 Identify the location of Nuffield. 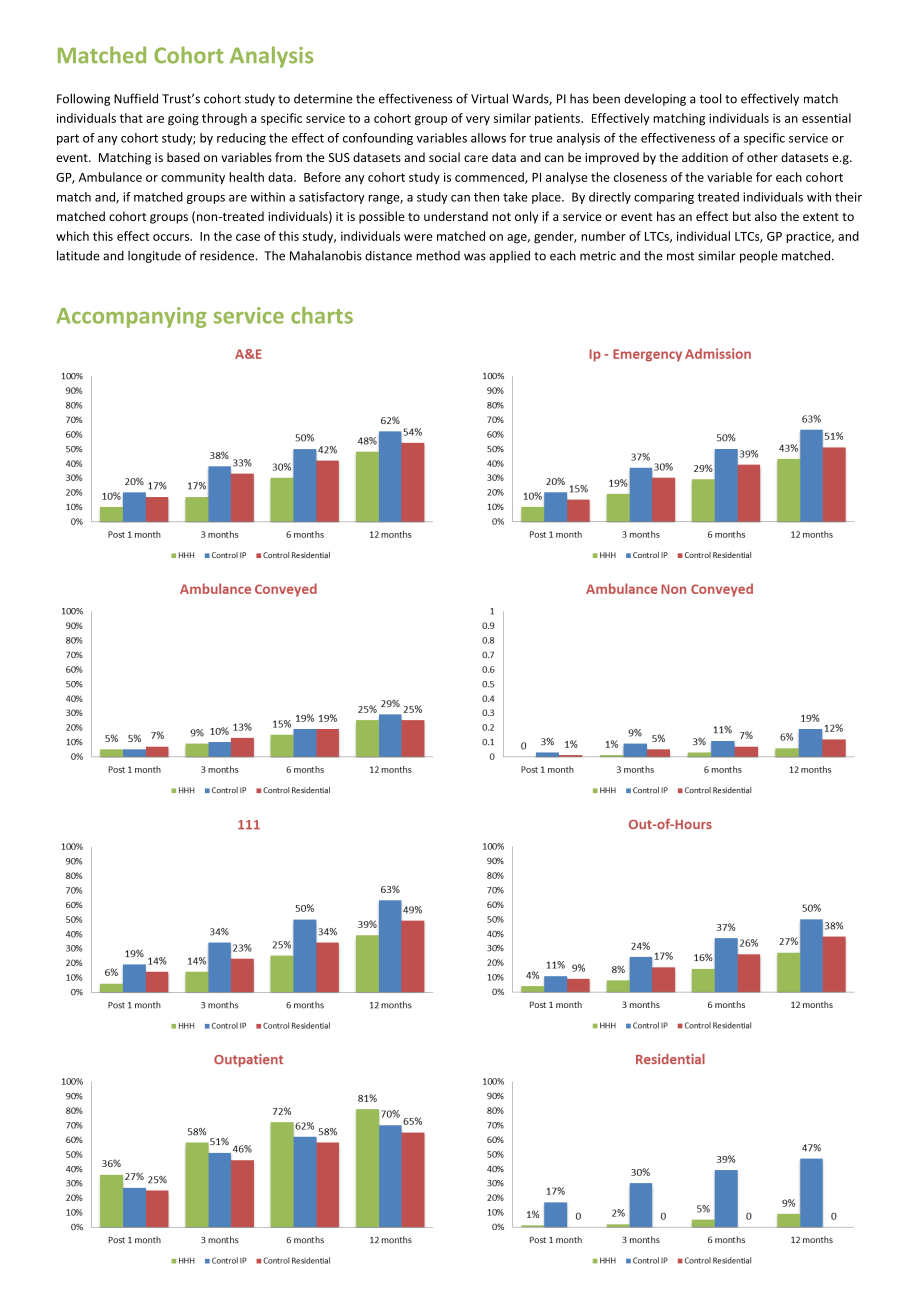
(136, 98).
